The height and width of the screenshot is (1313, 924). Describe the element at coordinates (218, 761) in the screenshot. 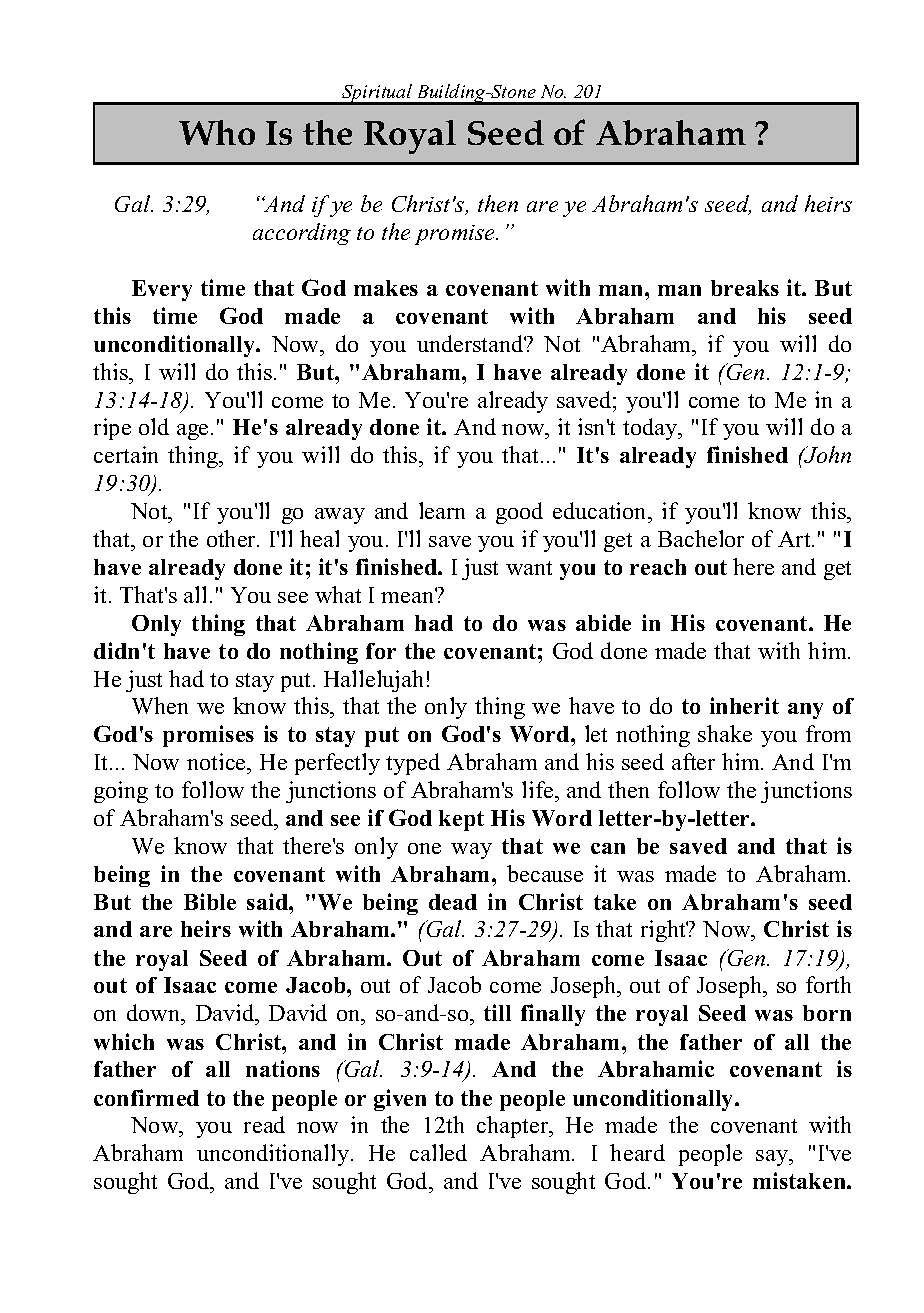

I see `notice` at that location.
